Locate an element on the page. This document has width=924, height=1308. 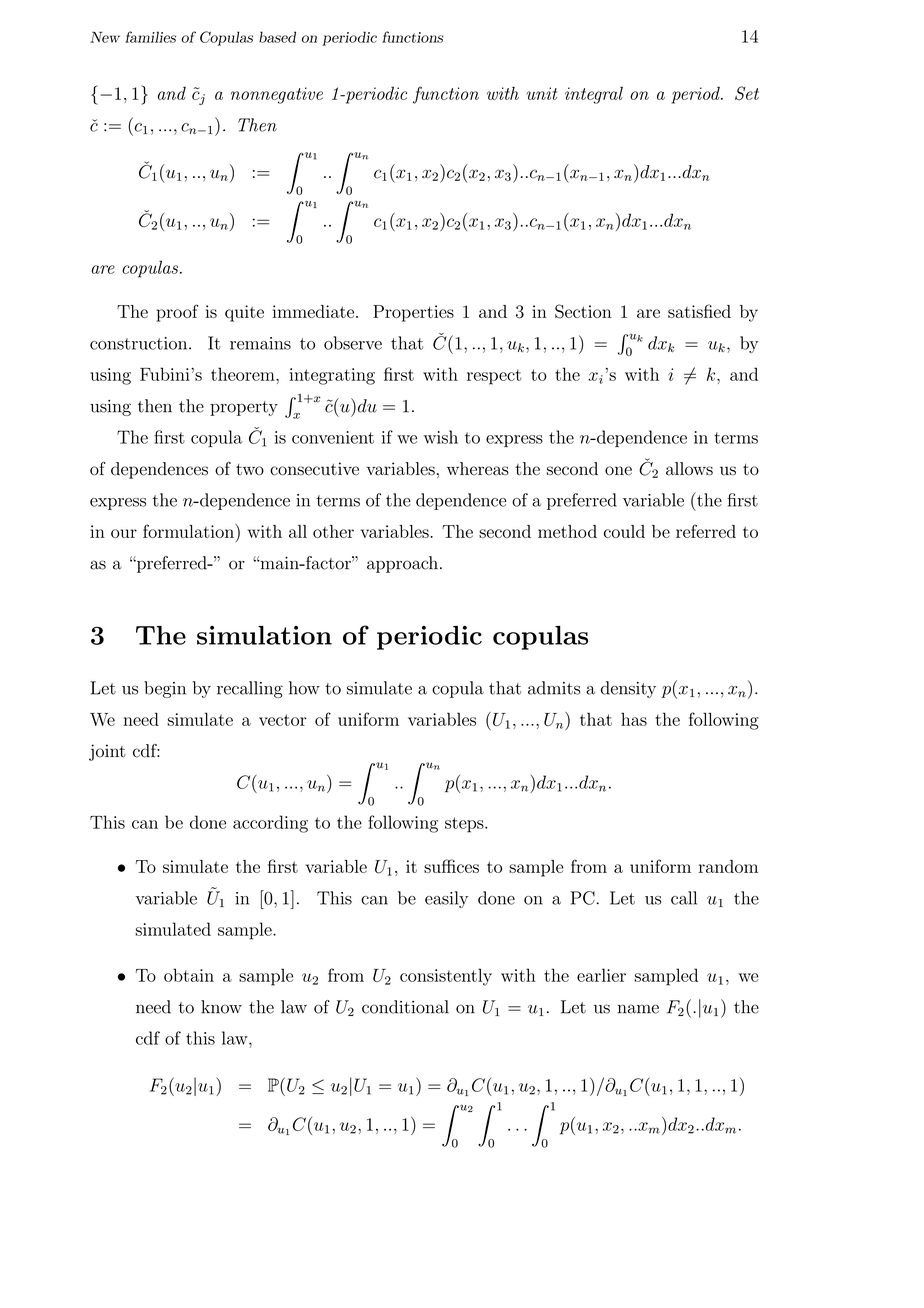
satisfied is located at coordinates (699, 311).
